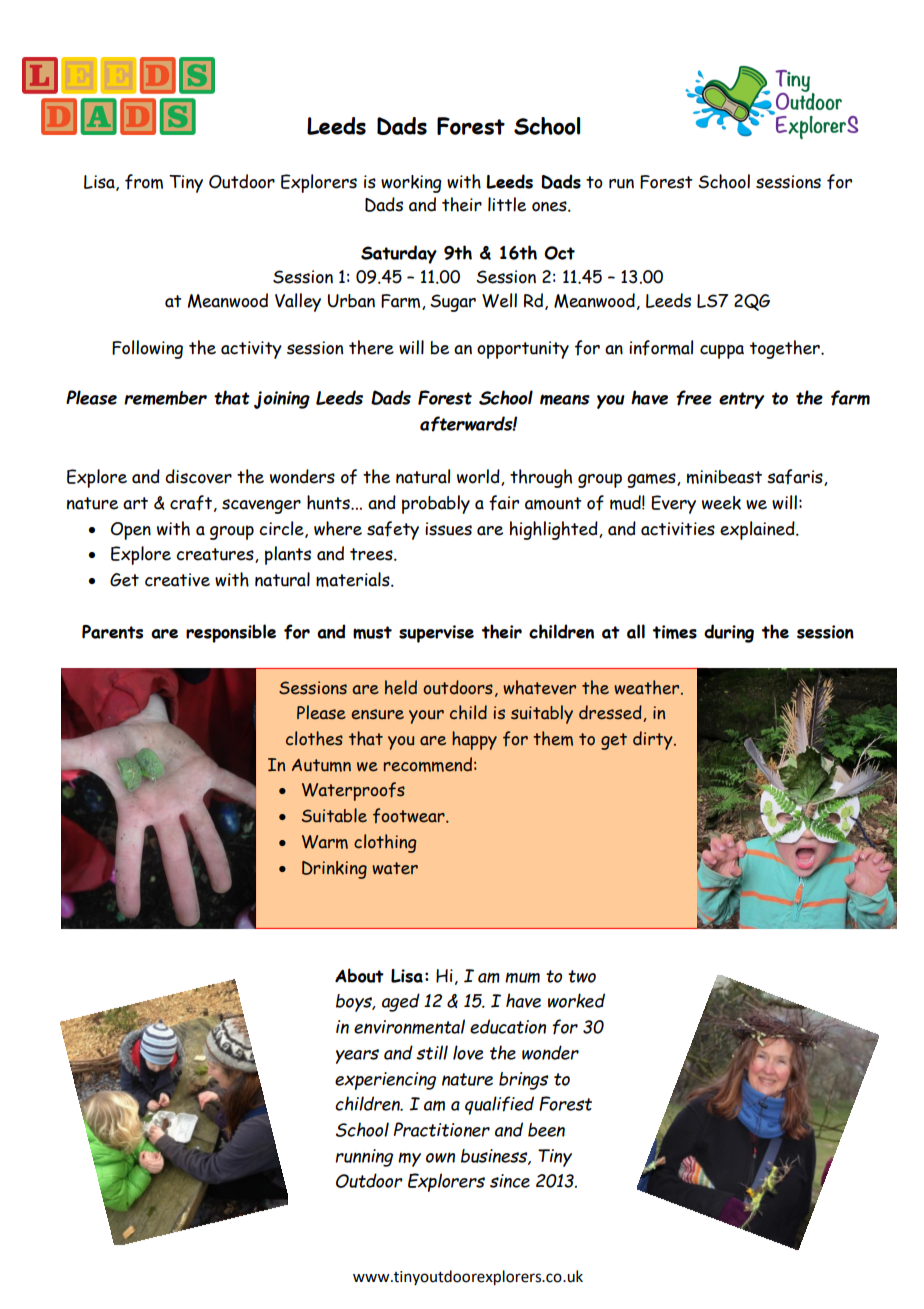 This screenshot has height=1309, width=924. I want to click on ones, so click(550, 206).
